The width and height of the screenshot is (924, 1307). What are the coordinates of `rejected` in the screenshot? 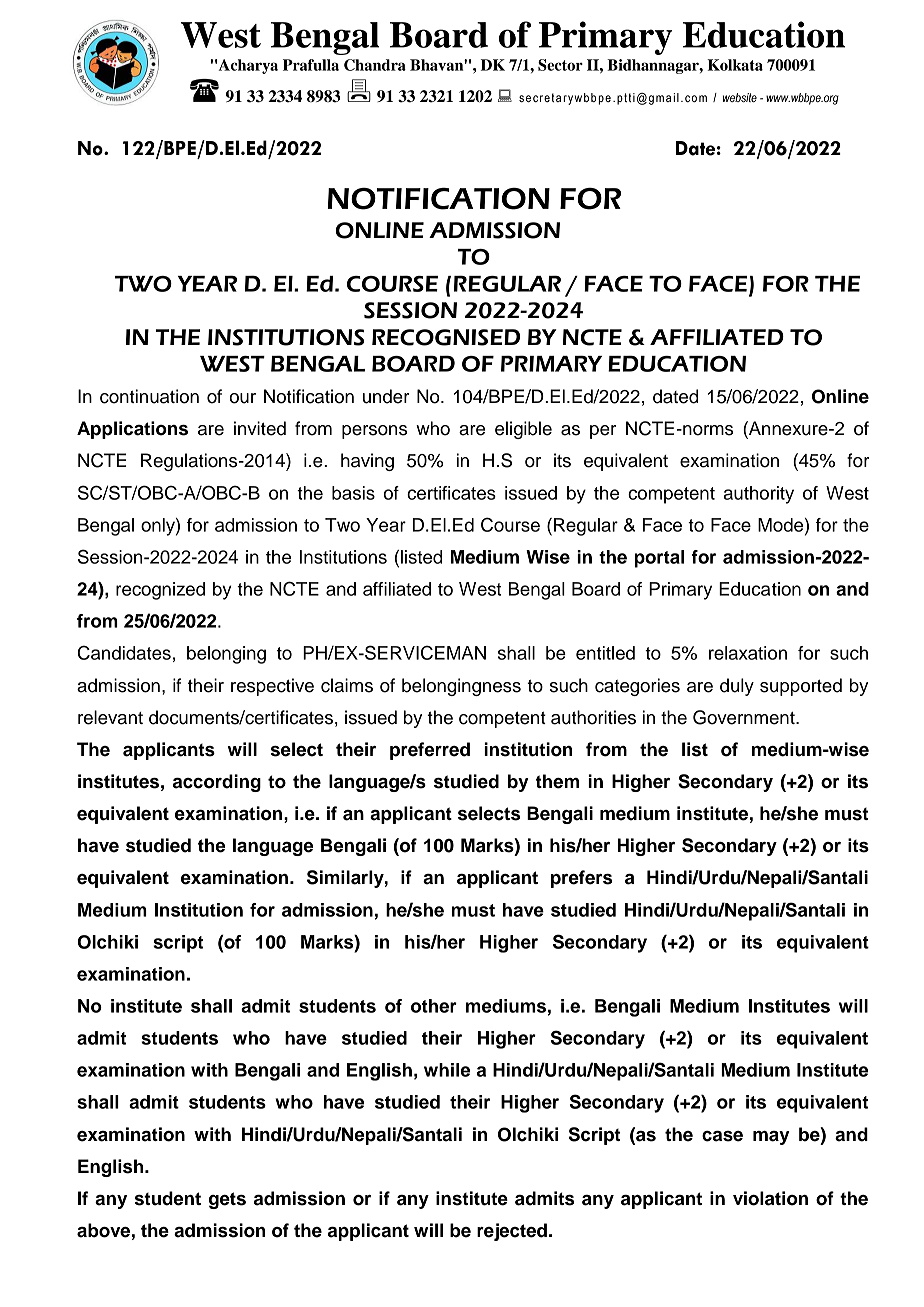 It's located at (512, 1232).
